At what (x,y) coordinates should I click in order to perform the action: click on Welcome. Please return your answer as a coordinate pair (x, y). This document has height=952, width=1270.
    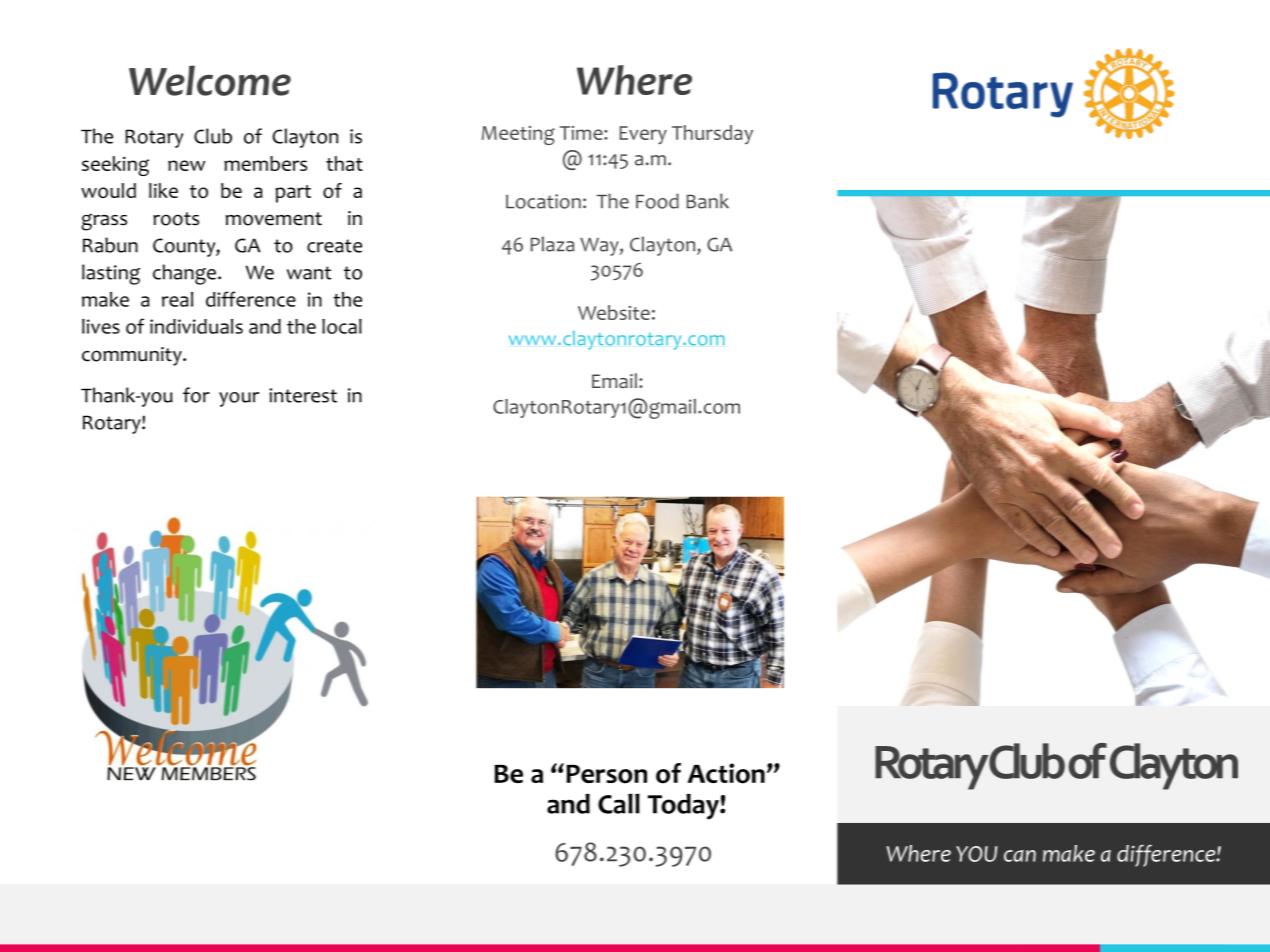
    Looking at the image, I should click on (210, 80).
